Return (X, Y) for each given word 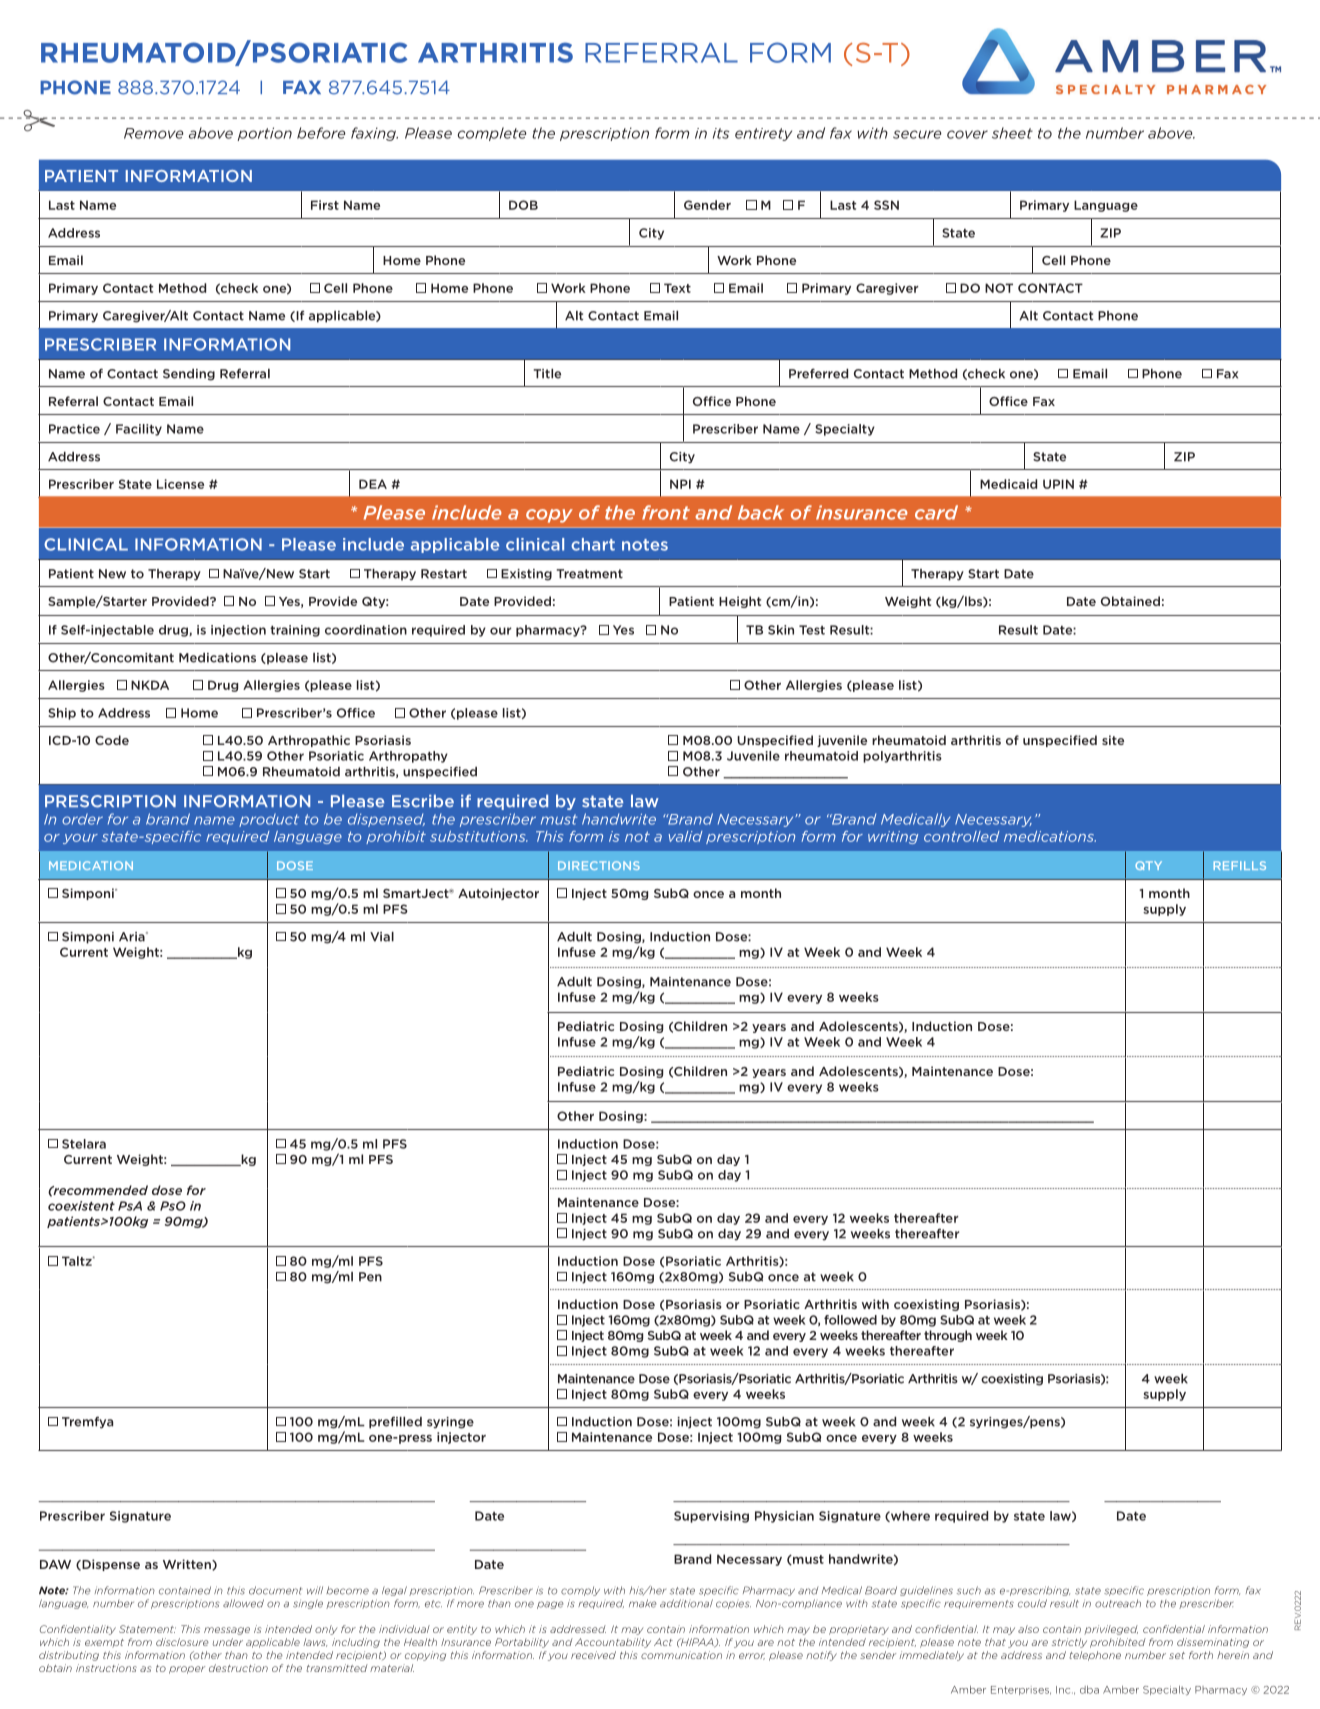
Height (740, 602)
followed (850, 1320)
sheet (1012, 133)
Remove (154, 133)
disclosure (182, 1642)
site (1113, 740)
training (295, 631)
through (948, 1336)
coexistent (81, 1206)
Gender (707, 205)
